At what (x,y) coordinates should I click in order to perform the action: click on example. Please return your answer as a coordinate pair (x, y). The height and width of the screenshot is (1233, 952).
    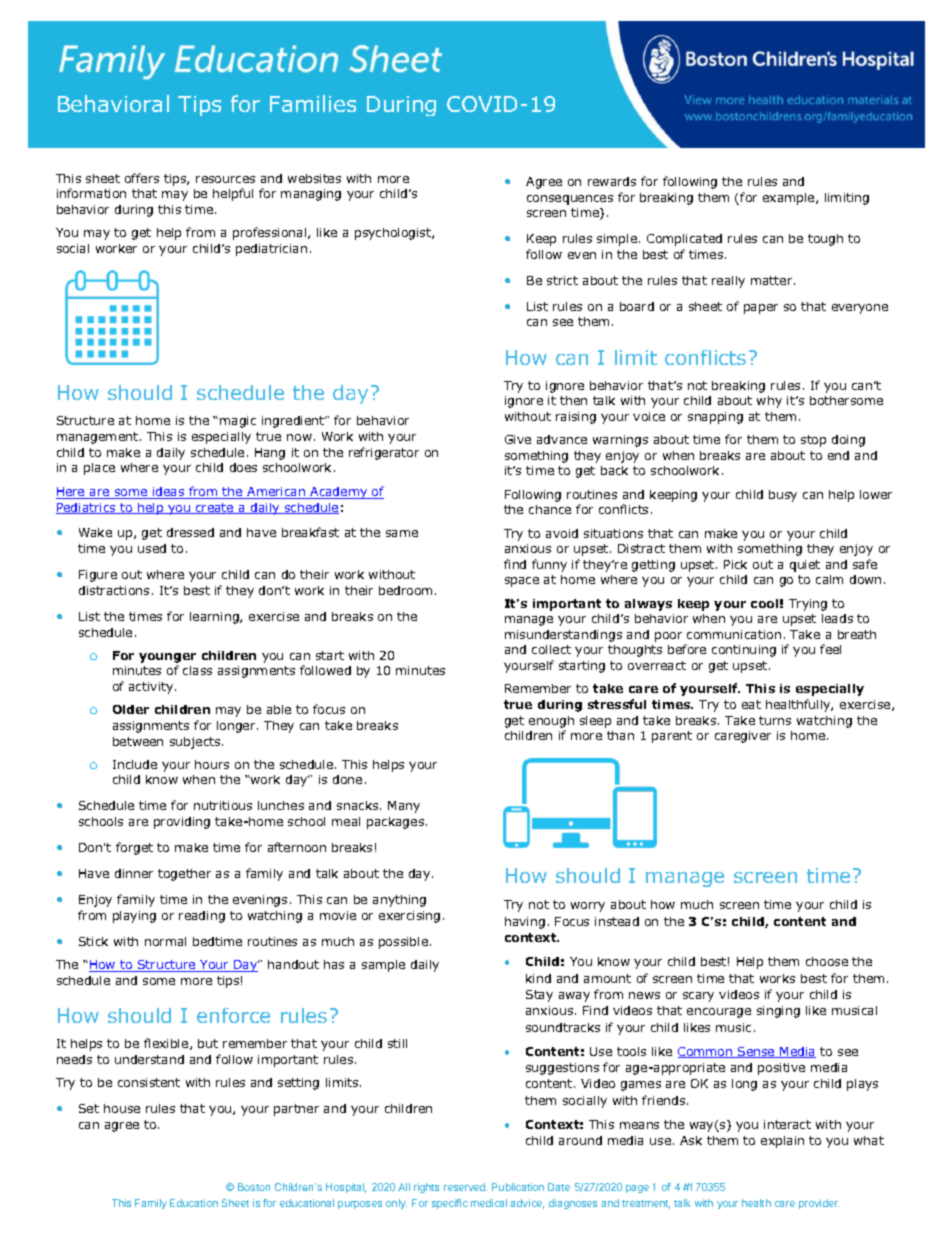
    Looking at the image, I should click on (790, 199).
